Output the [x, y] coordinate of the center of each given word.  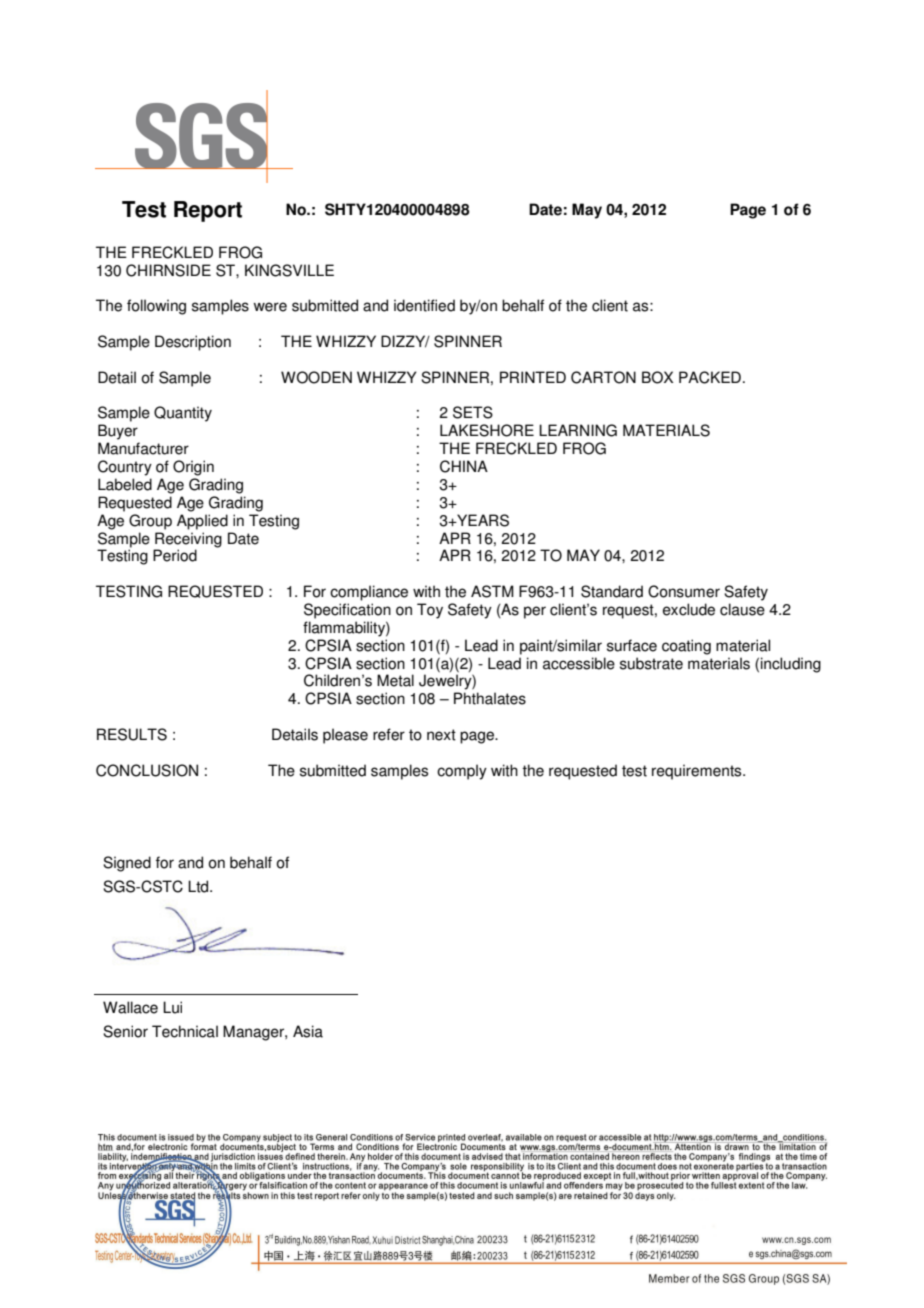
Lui [172, 1007]
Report [208, 211]
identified [424, 305]
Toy [430, 611]
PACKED [710, 377]
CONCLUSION [147, 770]
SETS [473, 412]
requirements [698, 772]
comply [462, 772]
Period [175, 555]
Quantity [183, 414]
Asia [308, 1031]
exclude [689, 609]
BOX [657, 377]
